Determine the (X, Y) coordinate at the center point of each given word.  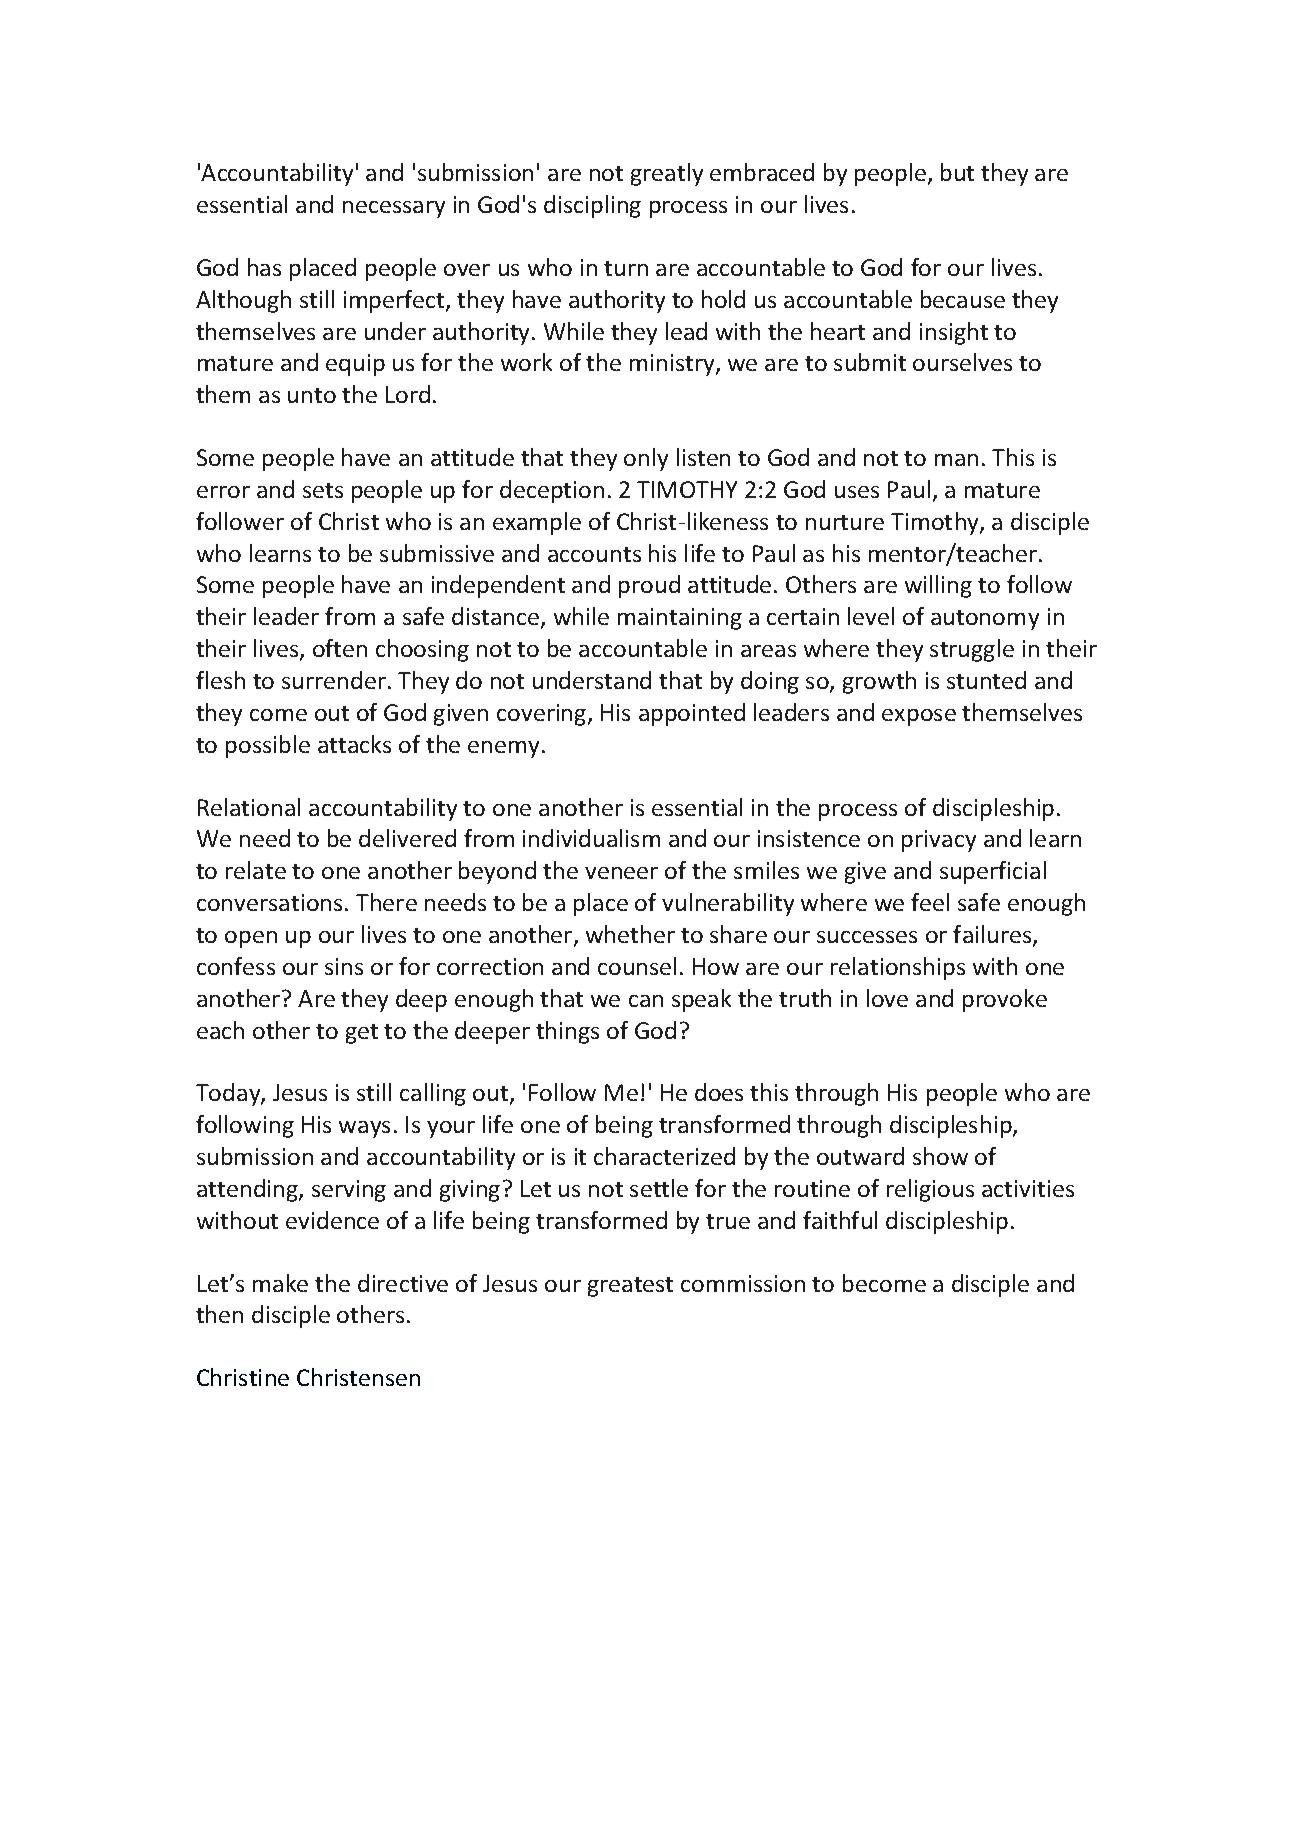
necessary (394, 209)
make (280, 1283)
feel (930, 902)
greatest (630, 1287)
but (957, 172)
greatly (667, 174)
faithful (840, 1220)
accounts (594, 554)
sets (323, 490)
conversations (269, 902)
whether (630, 934)
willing (938, 586)
